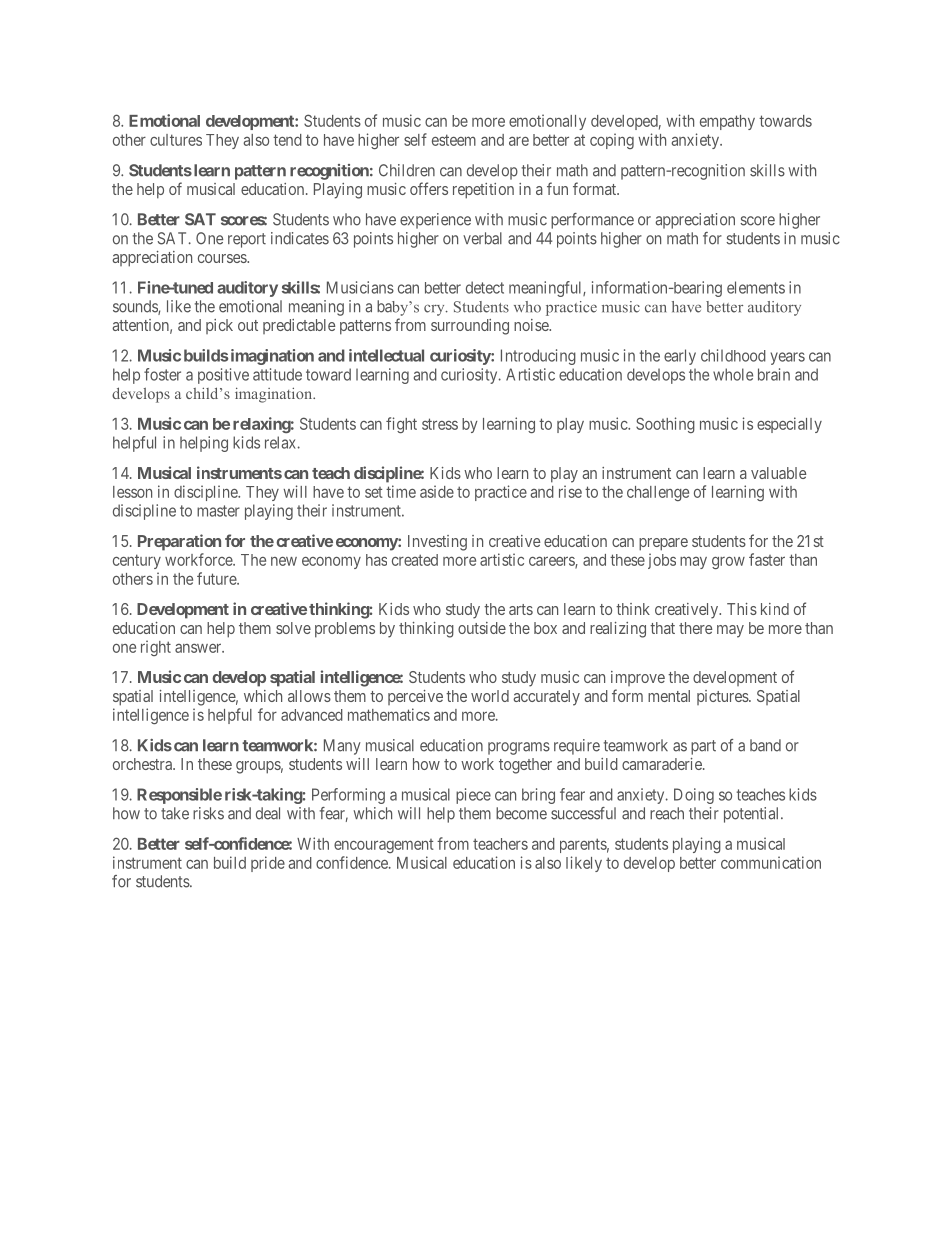  I want to click on outside, so click(482, 628).
